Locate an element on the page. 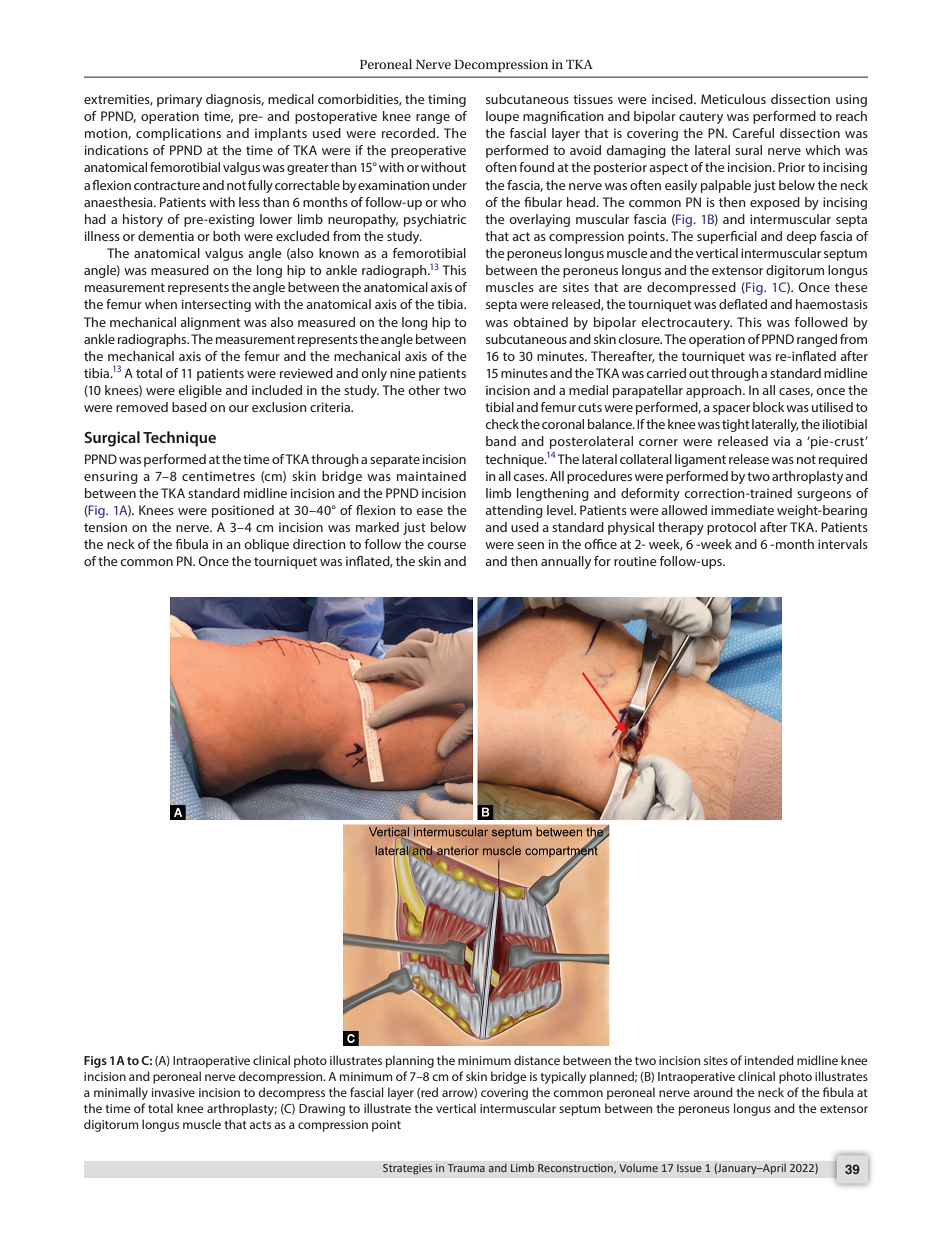  routine is located at coordinates (635, 561).
